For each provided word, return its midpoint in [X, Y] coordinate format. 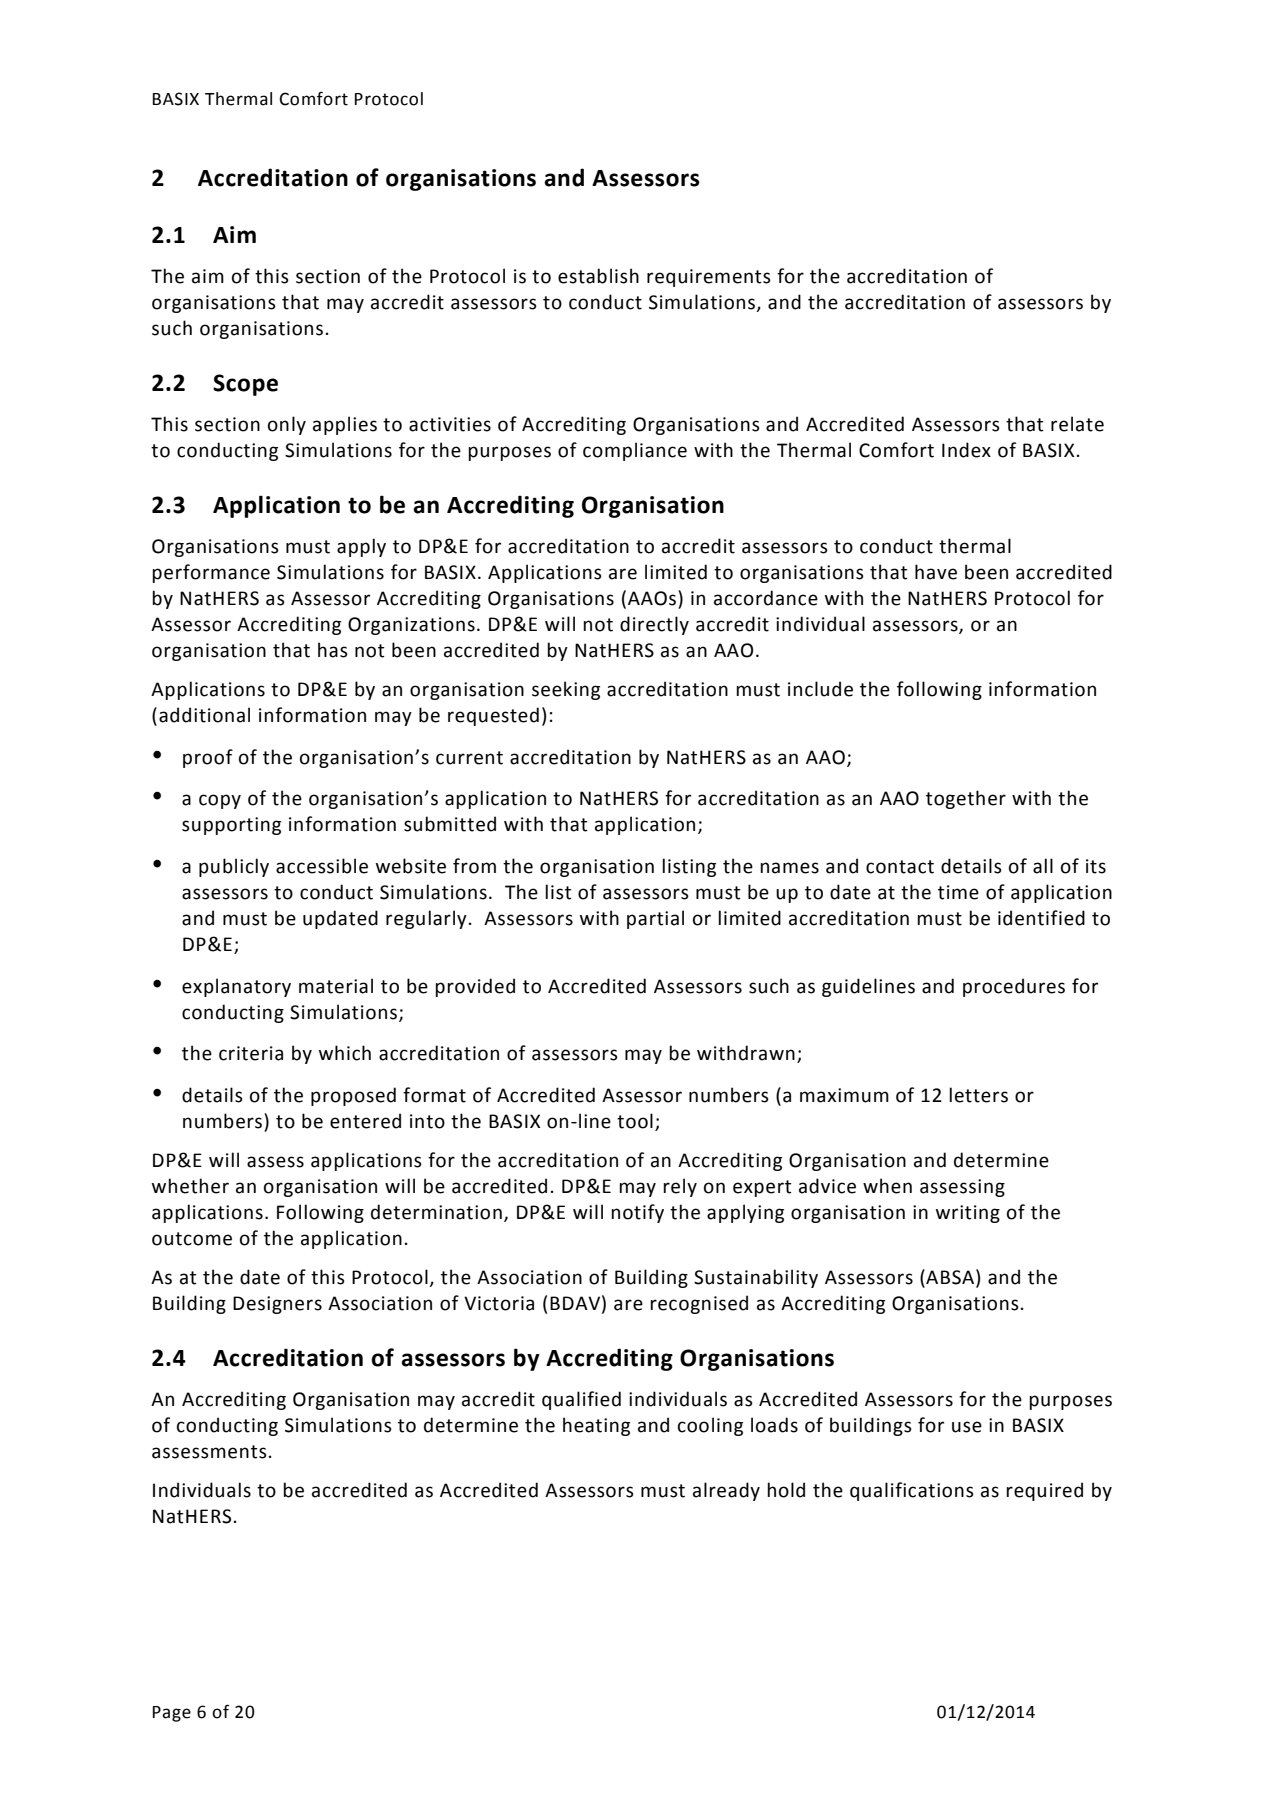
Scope [245, 385]
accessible [322, 866]
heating [596, 1426]
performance [211, 573]
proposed [353, 1096]
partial [655, 919]
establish [598, 276]
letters [978, 1095]
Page [172, 1714]
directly [654, 625]
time [958, 892]
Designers [277, 1305]
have [936, 572]
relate [1077, 424]
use [967, 1427]
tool [635, 1121]
